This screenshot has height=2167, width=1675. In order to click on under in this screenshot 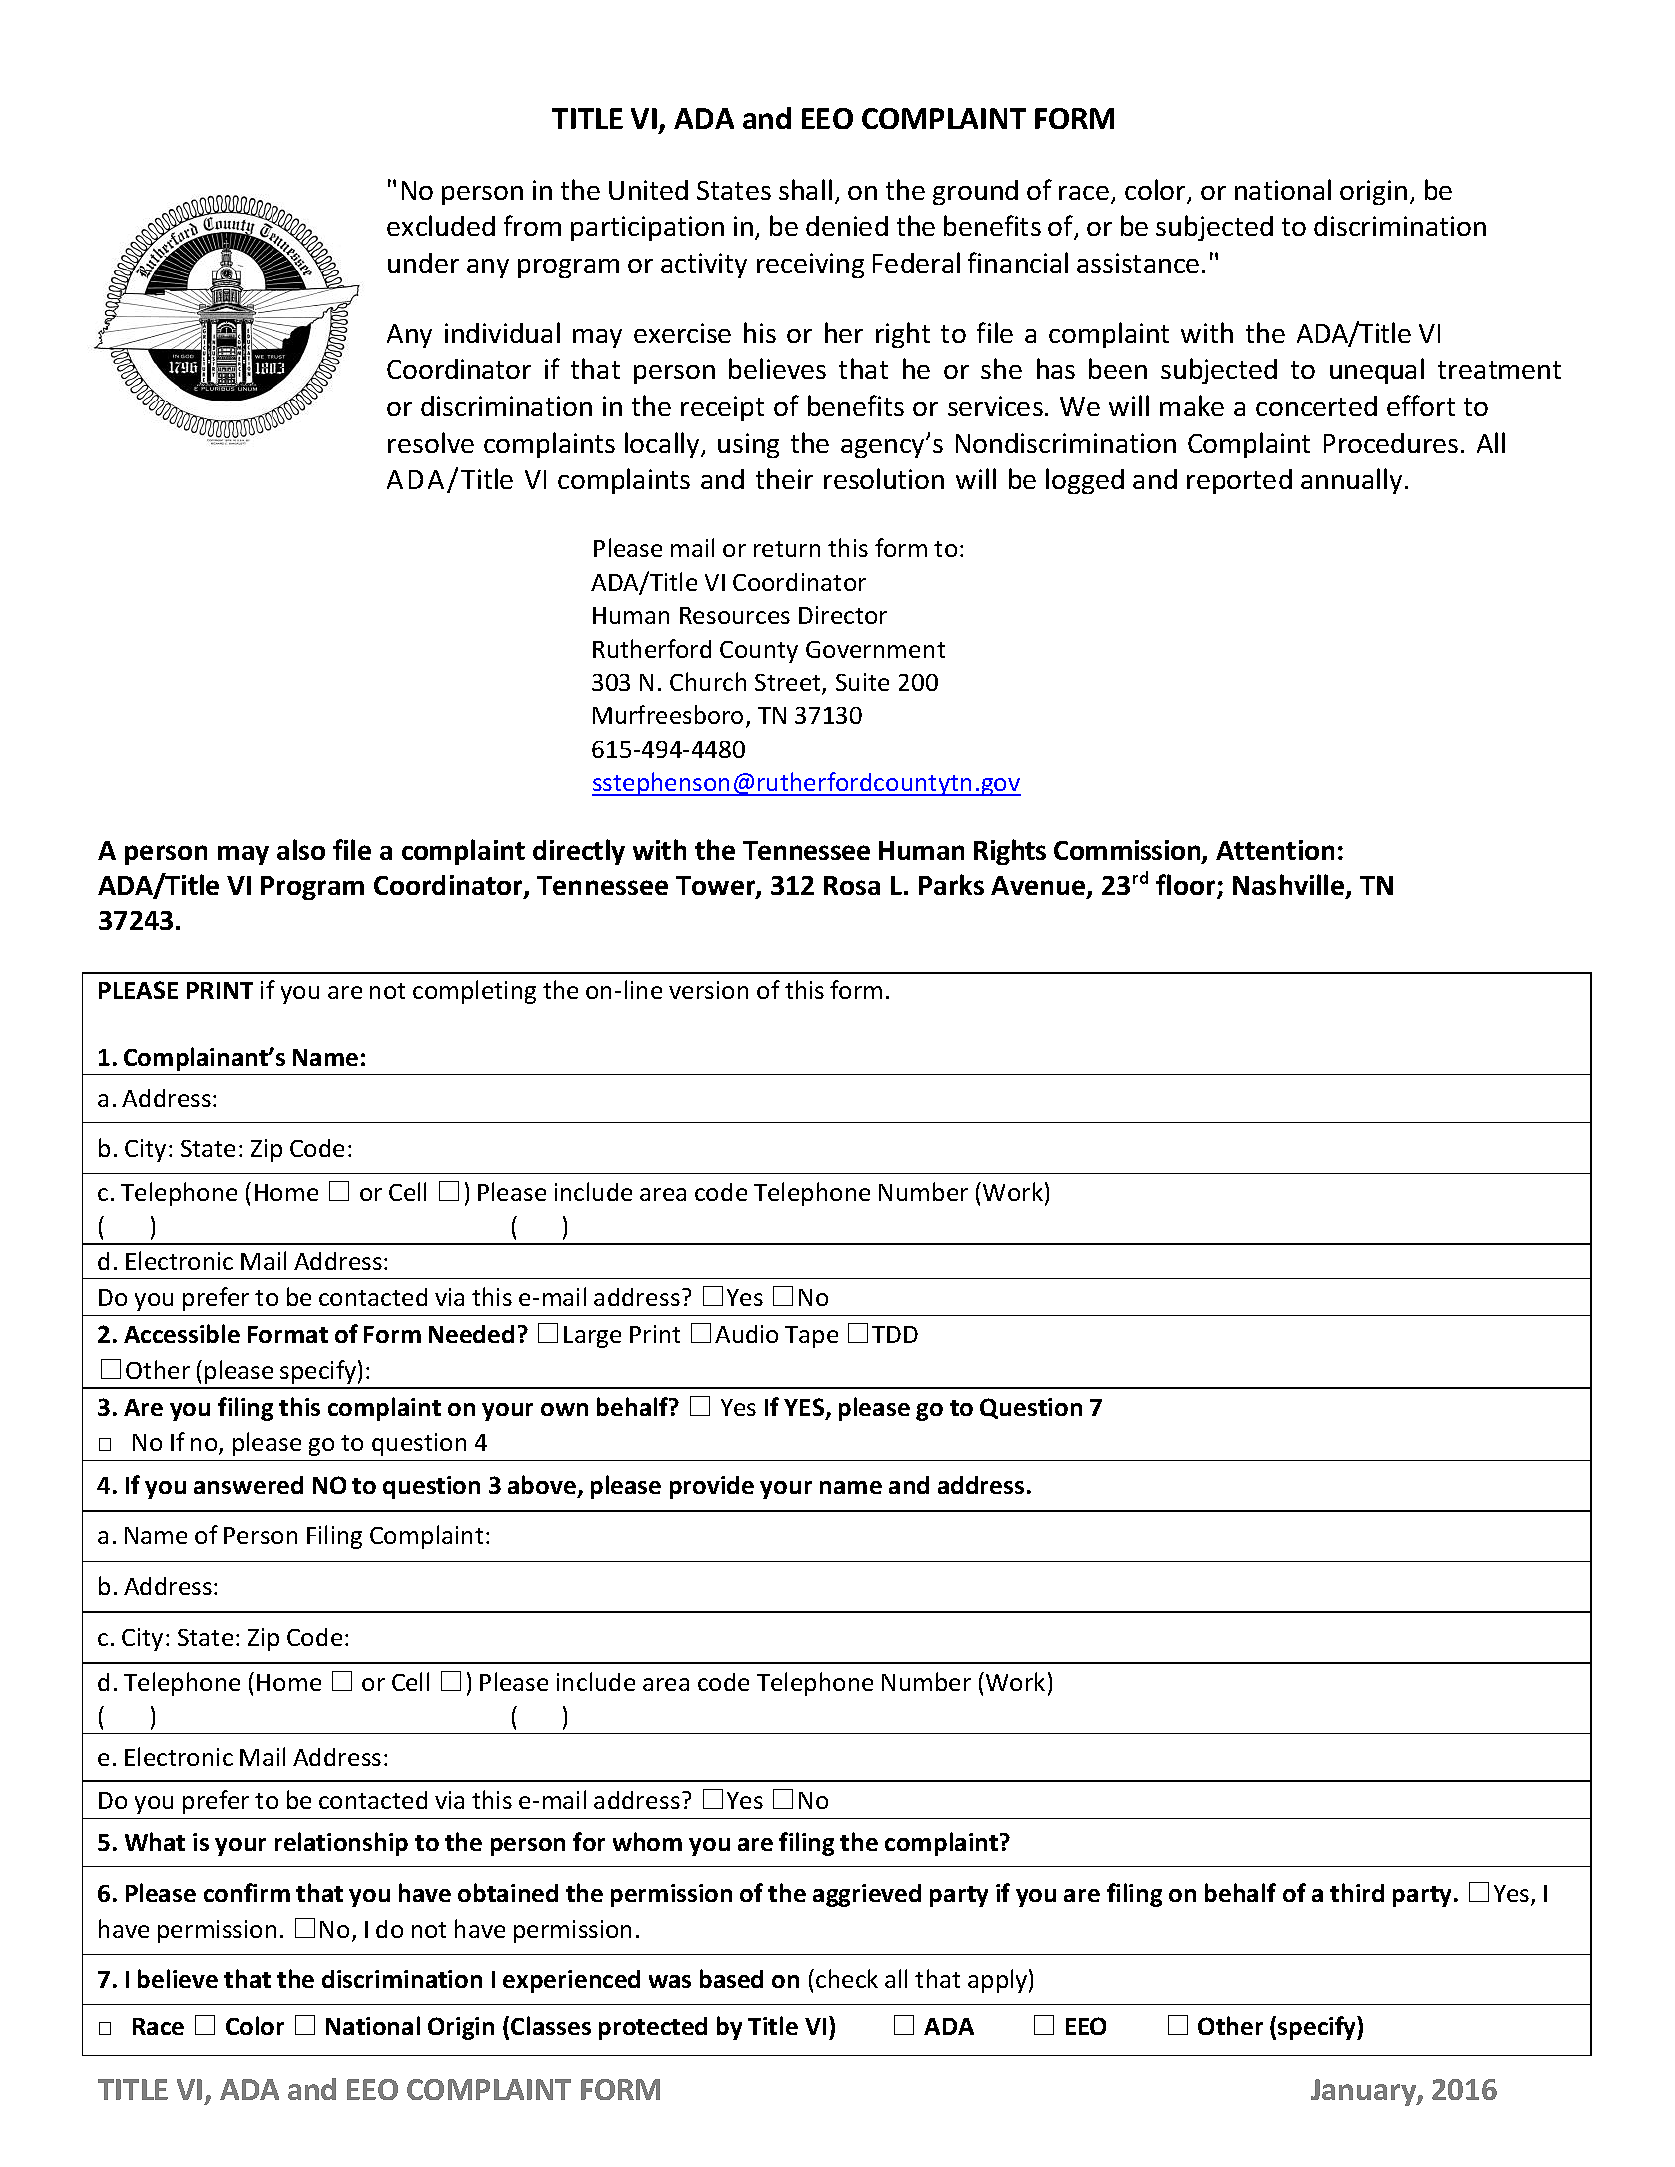, I will do `click(423, 263)`.
